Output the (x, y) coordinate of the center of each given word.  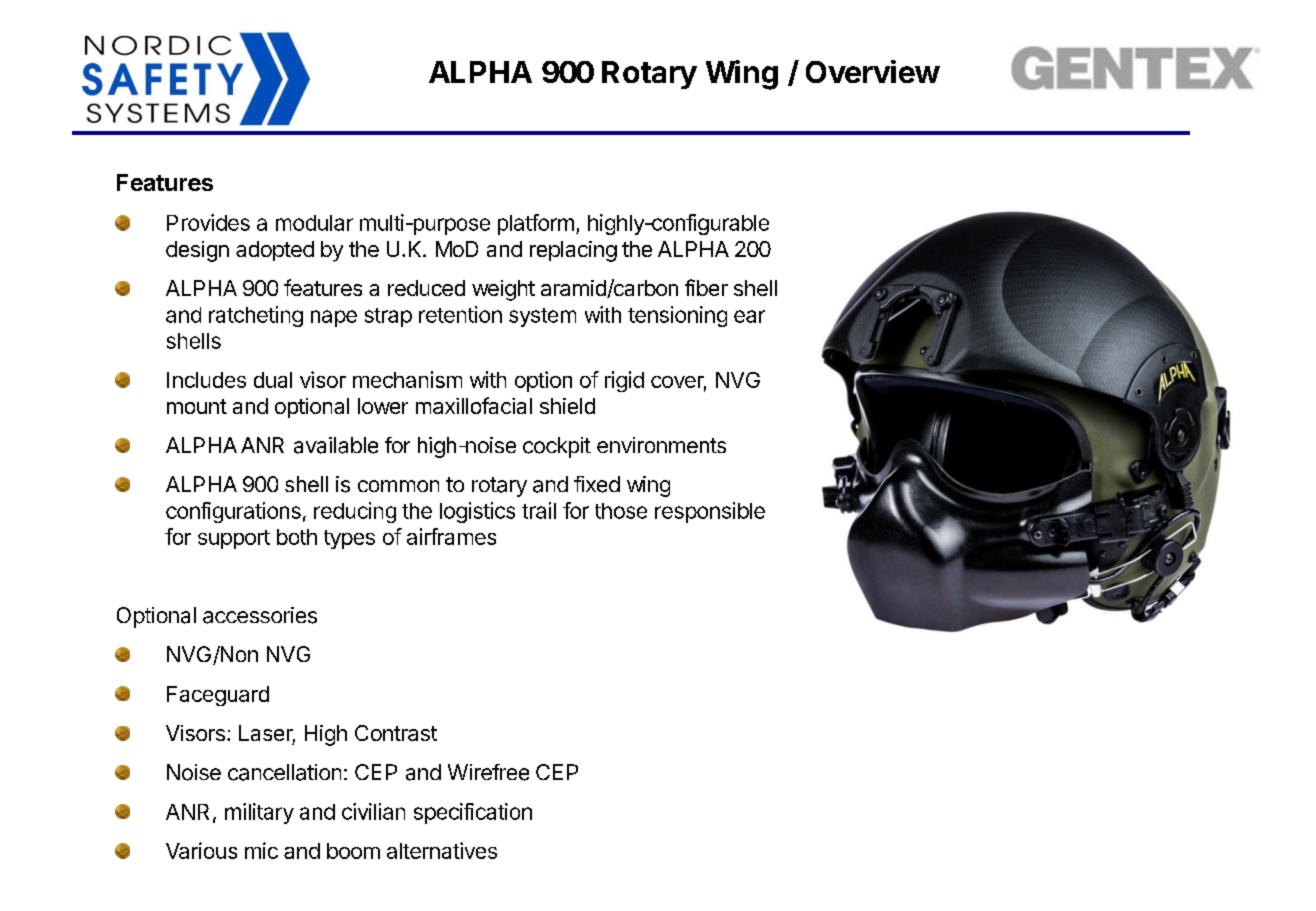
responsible (710, 512)
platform (536, 224)
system (542, 317)
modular (314, 223)
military (259, 813)
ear (749, 316)
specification (473, 813)
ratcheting (256, 316)
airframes (451, 536)
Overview (873, 71)
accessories (260, 615)
